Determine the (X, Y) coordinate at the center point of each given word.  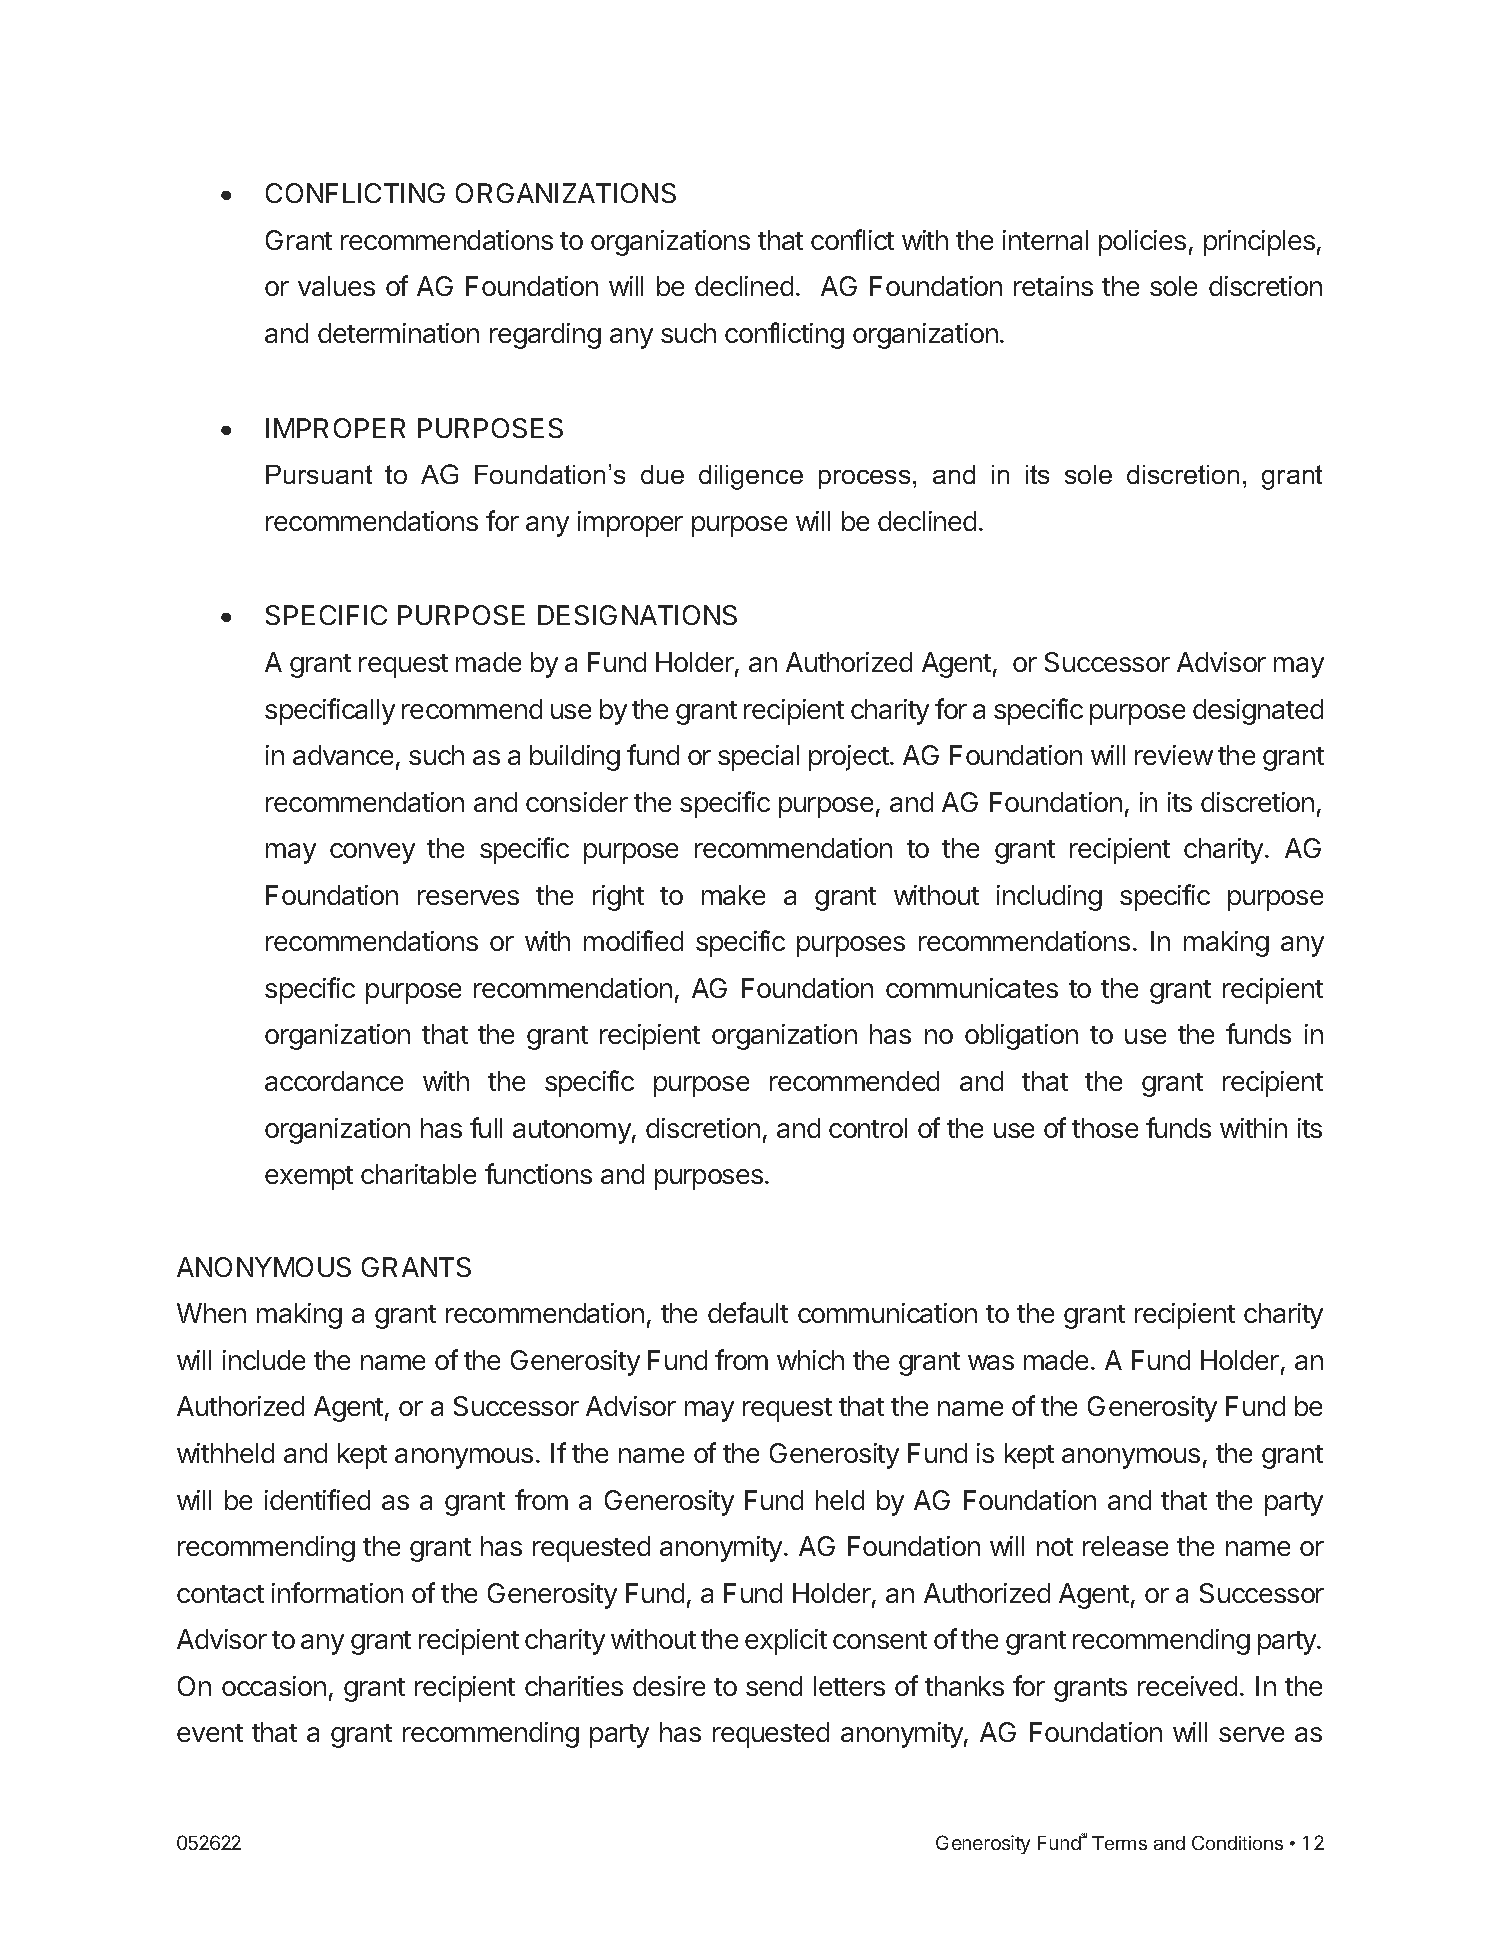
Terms (1119, 1843)
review (1174, 755)
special (758, 758)
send (774, 1686)
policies (1142, 243)
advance (343, 755)
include (264, 1360)
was (991, 1362)
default (748, 1312)
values (336, 286)
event (210, 1733)
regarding (545, 336)
